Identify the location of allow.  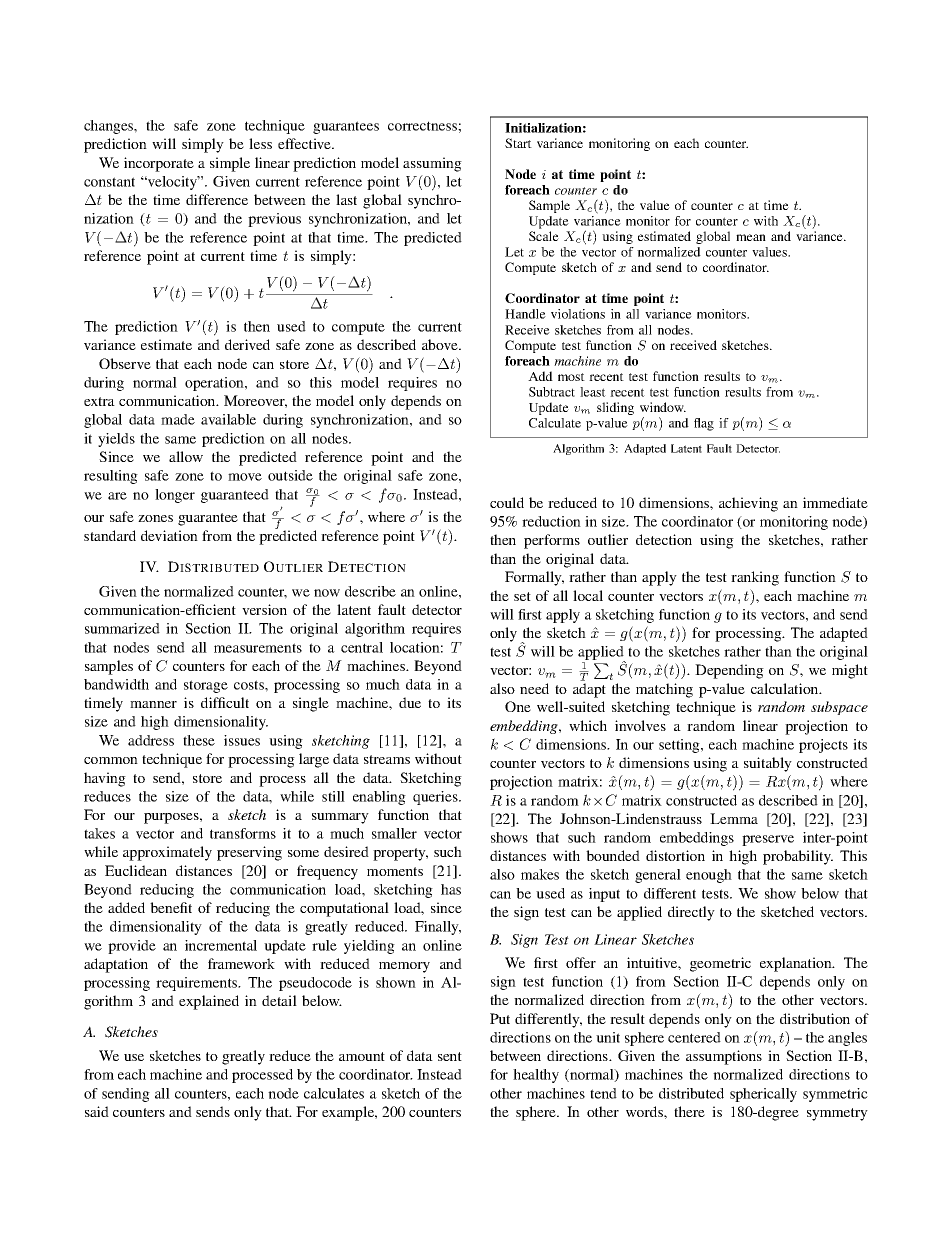
(186, 456).
